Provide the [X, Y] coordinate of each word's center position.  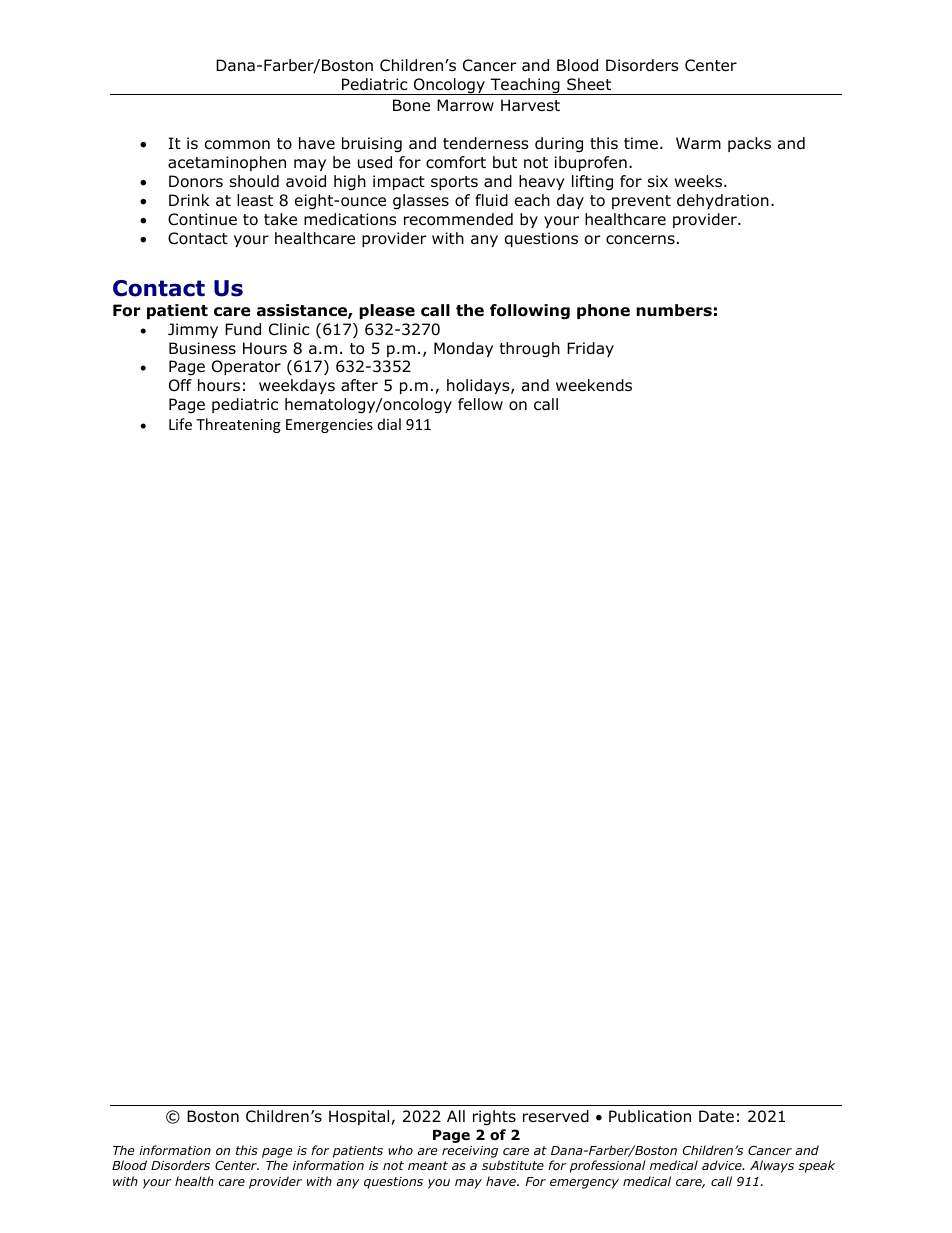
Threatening [238, 425]
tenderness [485, 143]
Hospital [360, 1117]
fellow [480, 404]
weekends [594, 385]
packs [749, 144]
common [237, 145]
